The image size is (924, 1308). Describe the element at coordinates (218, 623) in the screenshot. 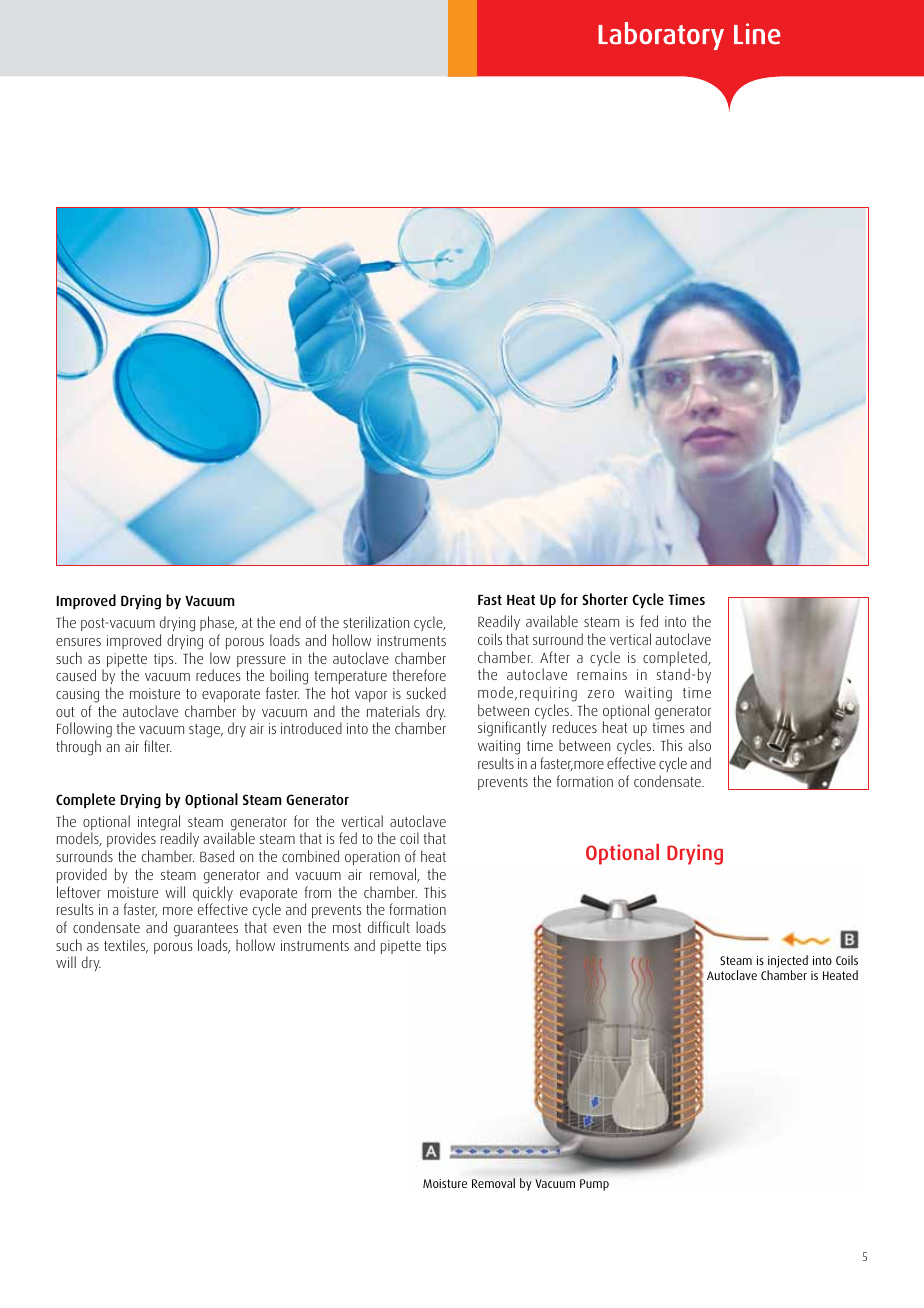

I see `phase` at that location.
